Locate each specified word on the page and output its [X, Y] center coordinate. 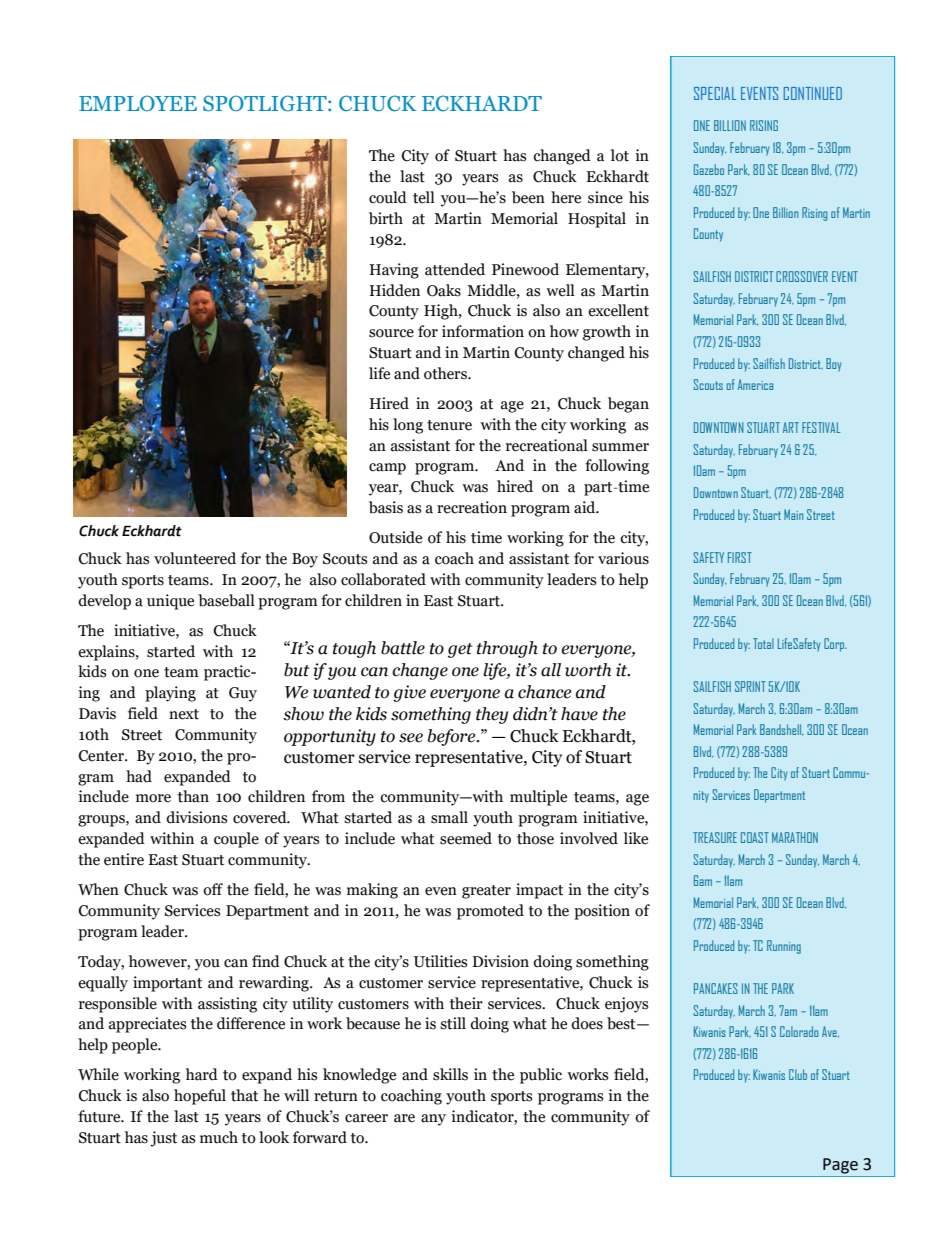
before [452, 737]
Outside [395, 537]
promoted [490, 912]
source [391, 333]
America [755, 384]
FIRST [740, 557]
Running [784, 947]
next [184, 714]
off [213, 889]
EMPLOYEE [138, 103]
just [163, 1139]
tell [424, 197]
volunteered [195, 558]
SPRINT [750, 686]
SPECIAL [715, 93]
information [483, 331]
